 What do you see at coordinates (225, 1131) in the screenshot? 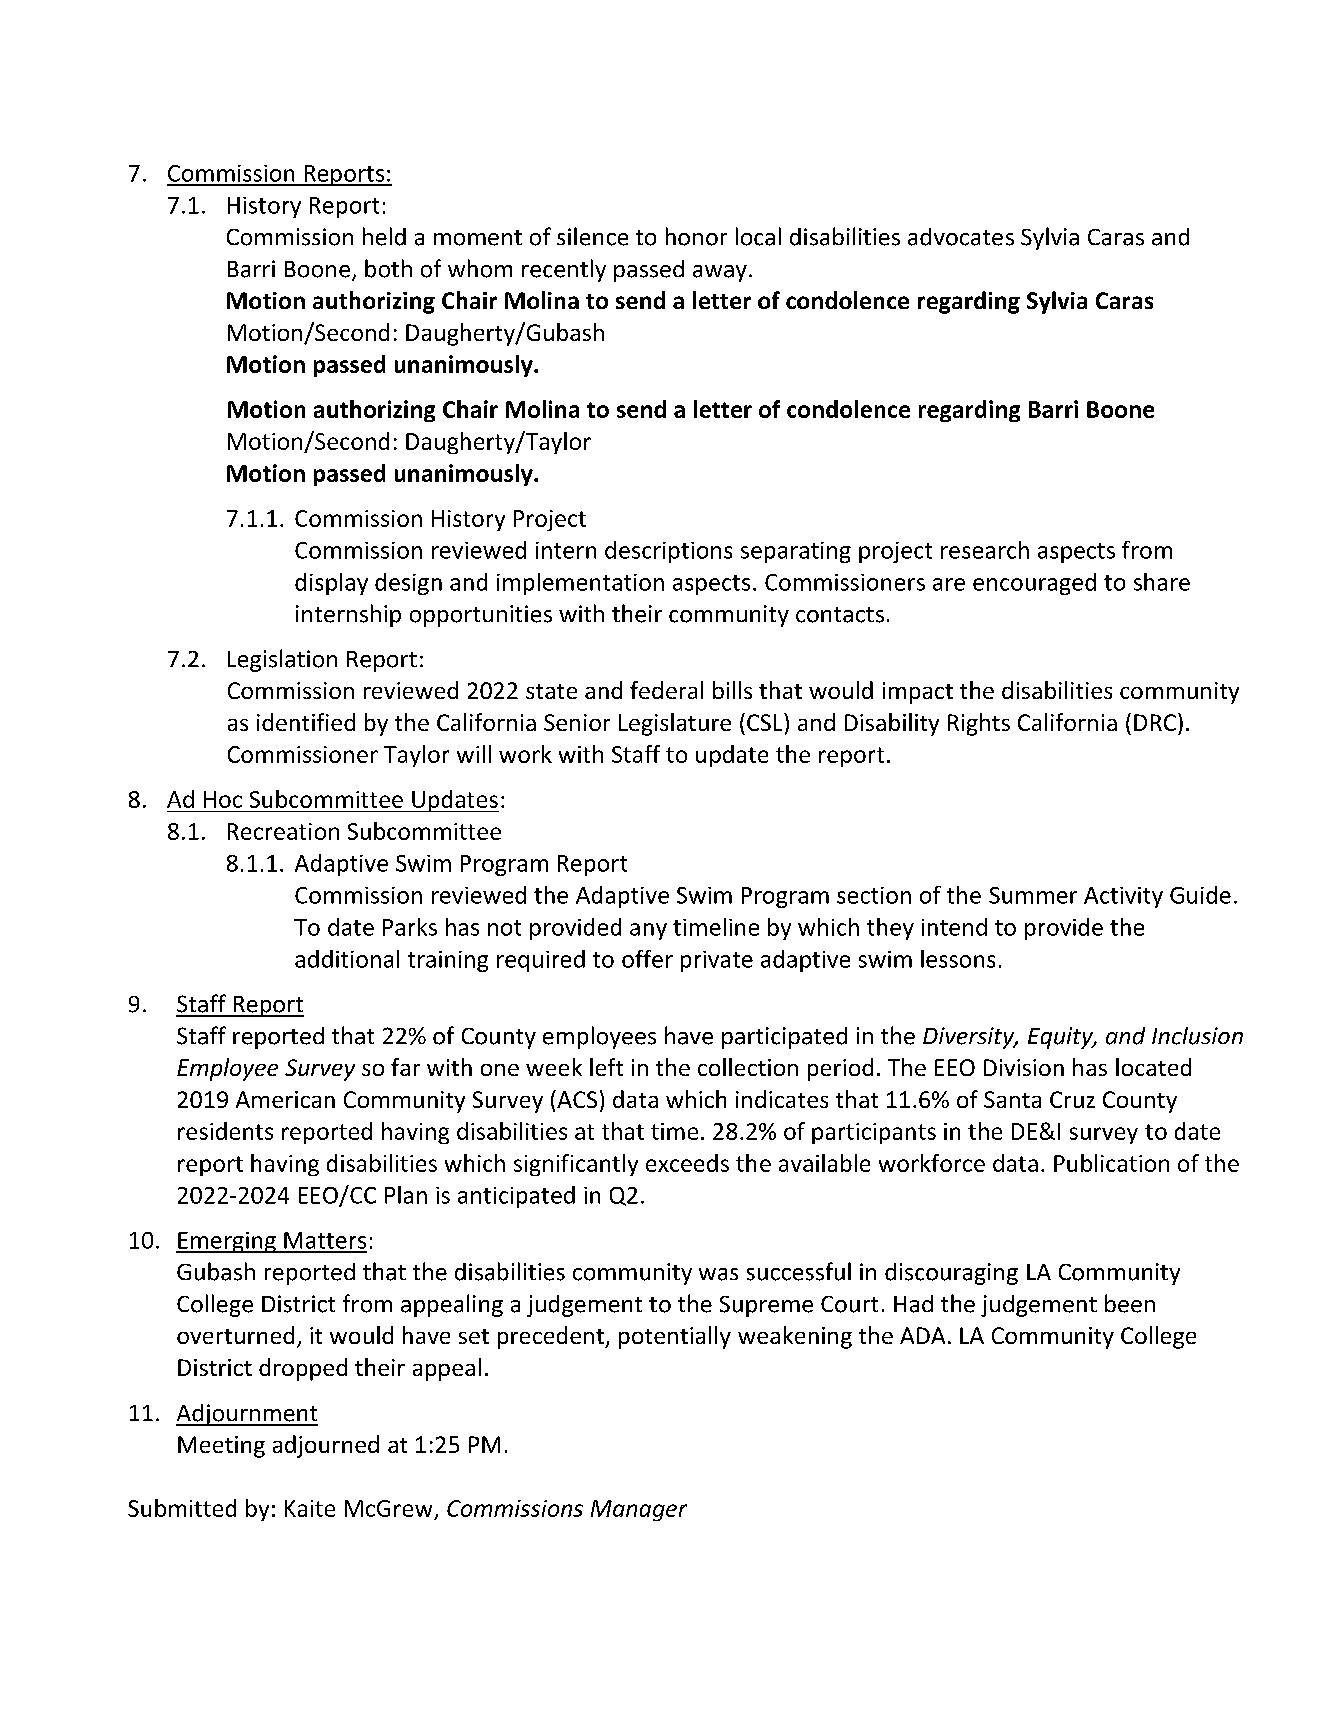
I see `residents` at bounding box center [225, 1131].
